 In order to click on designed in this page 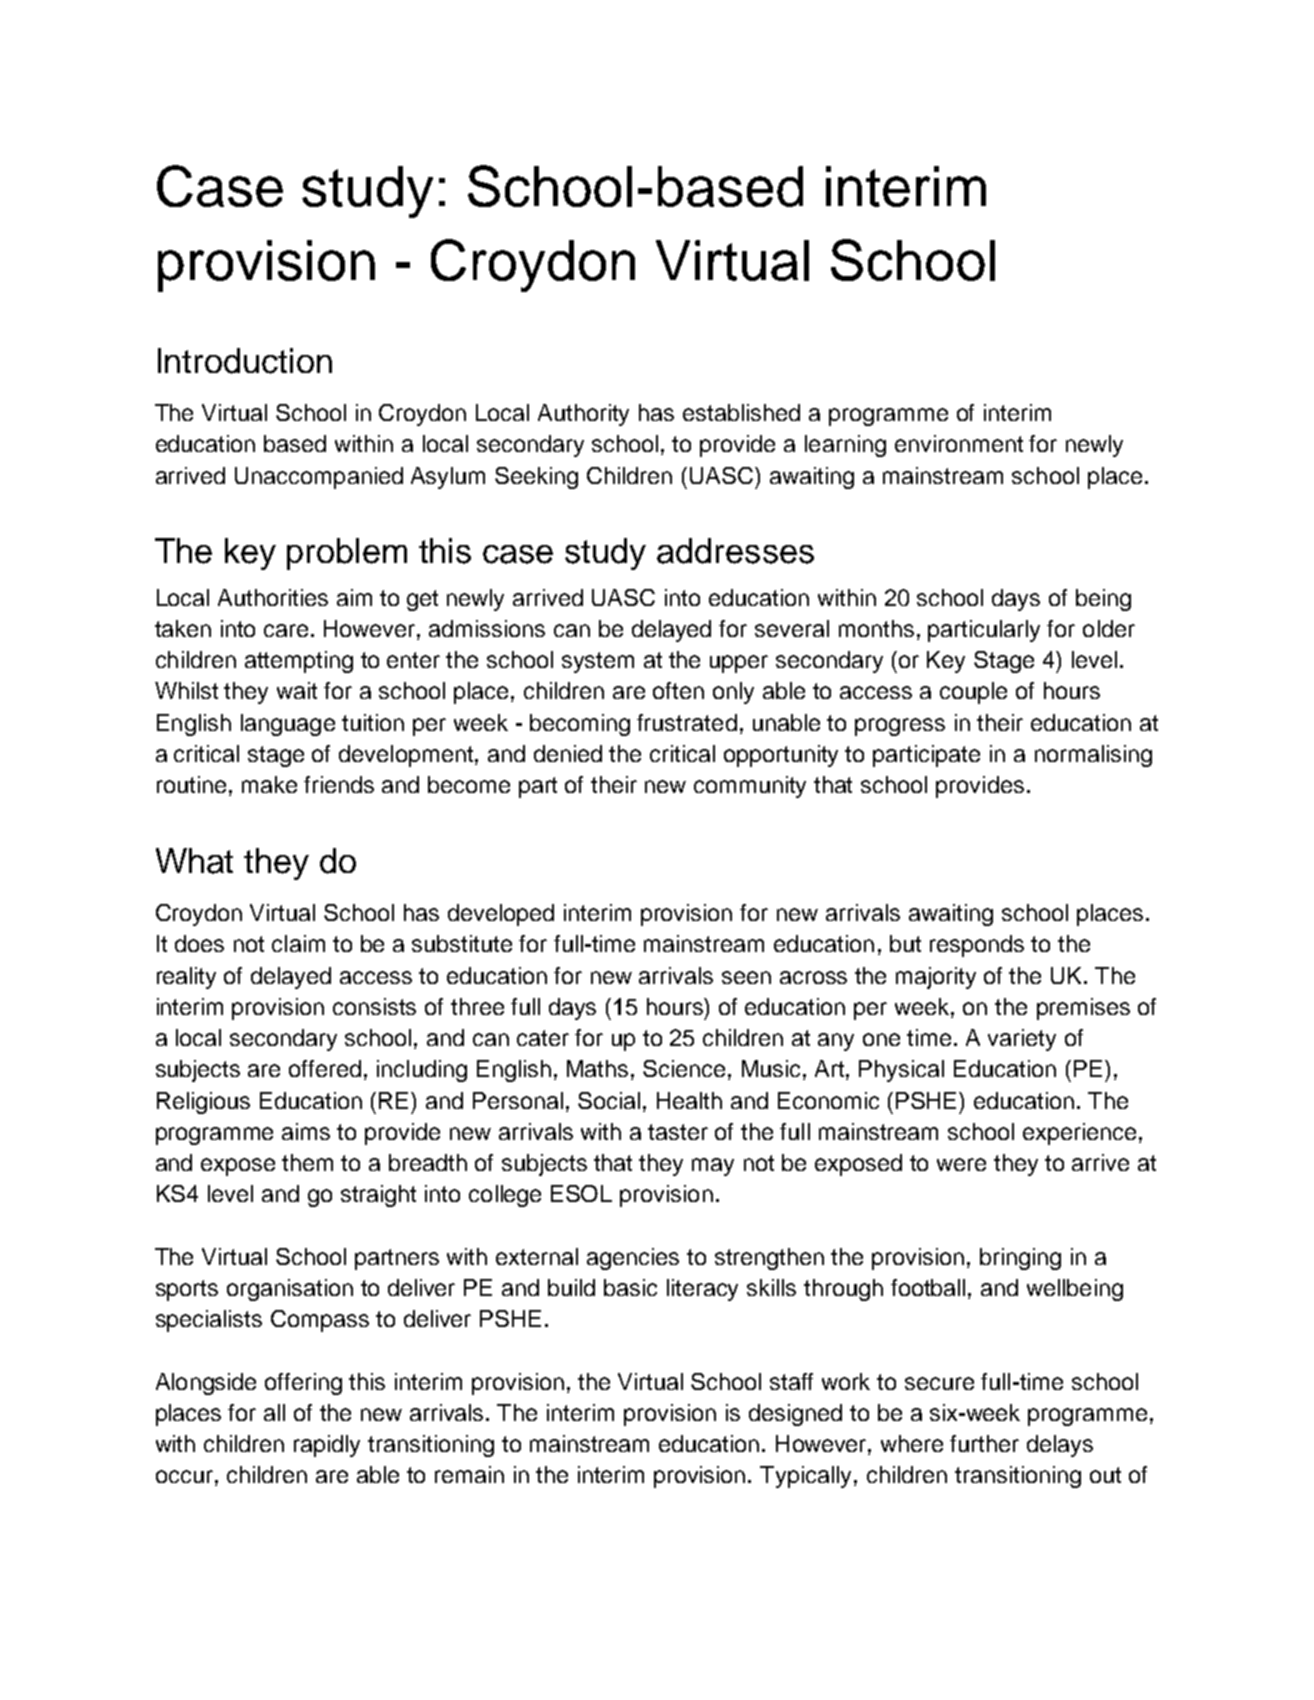, I will do `click(795, 1415)`.
